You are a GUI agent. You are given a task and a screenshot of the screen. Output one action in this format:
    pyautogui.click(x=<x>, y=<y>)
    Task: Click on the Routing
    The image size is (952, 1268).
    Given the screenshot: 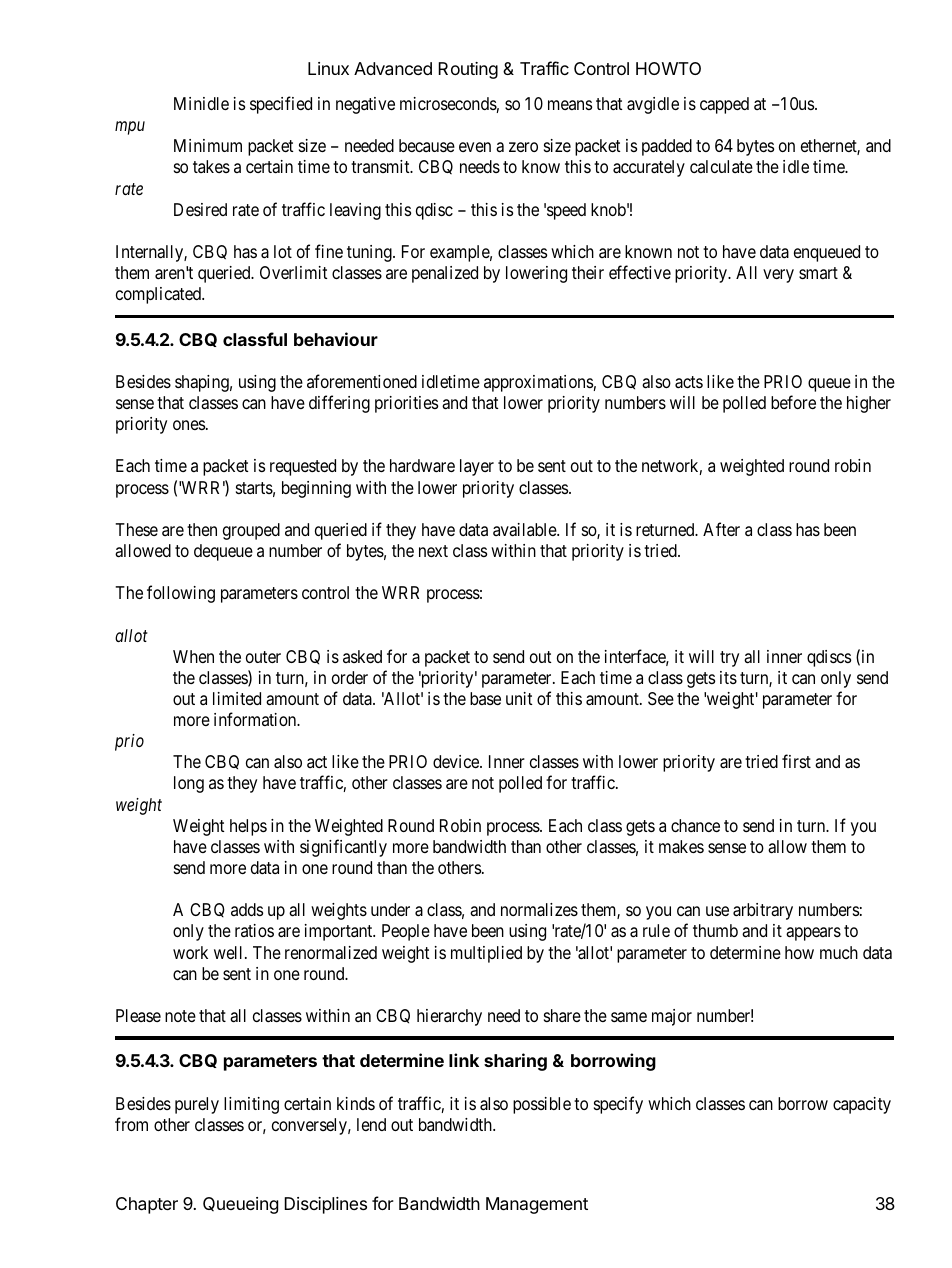 What is the action you would take?
    pyautogui.click(x=468, y=70)
